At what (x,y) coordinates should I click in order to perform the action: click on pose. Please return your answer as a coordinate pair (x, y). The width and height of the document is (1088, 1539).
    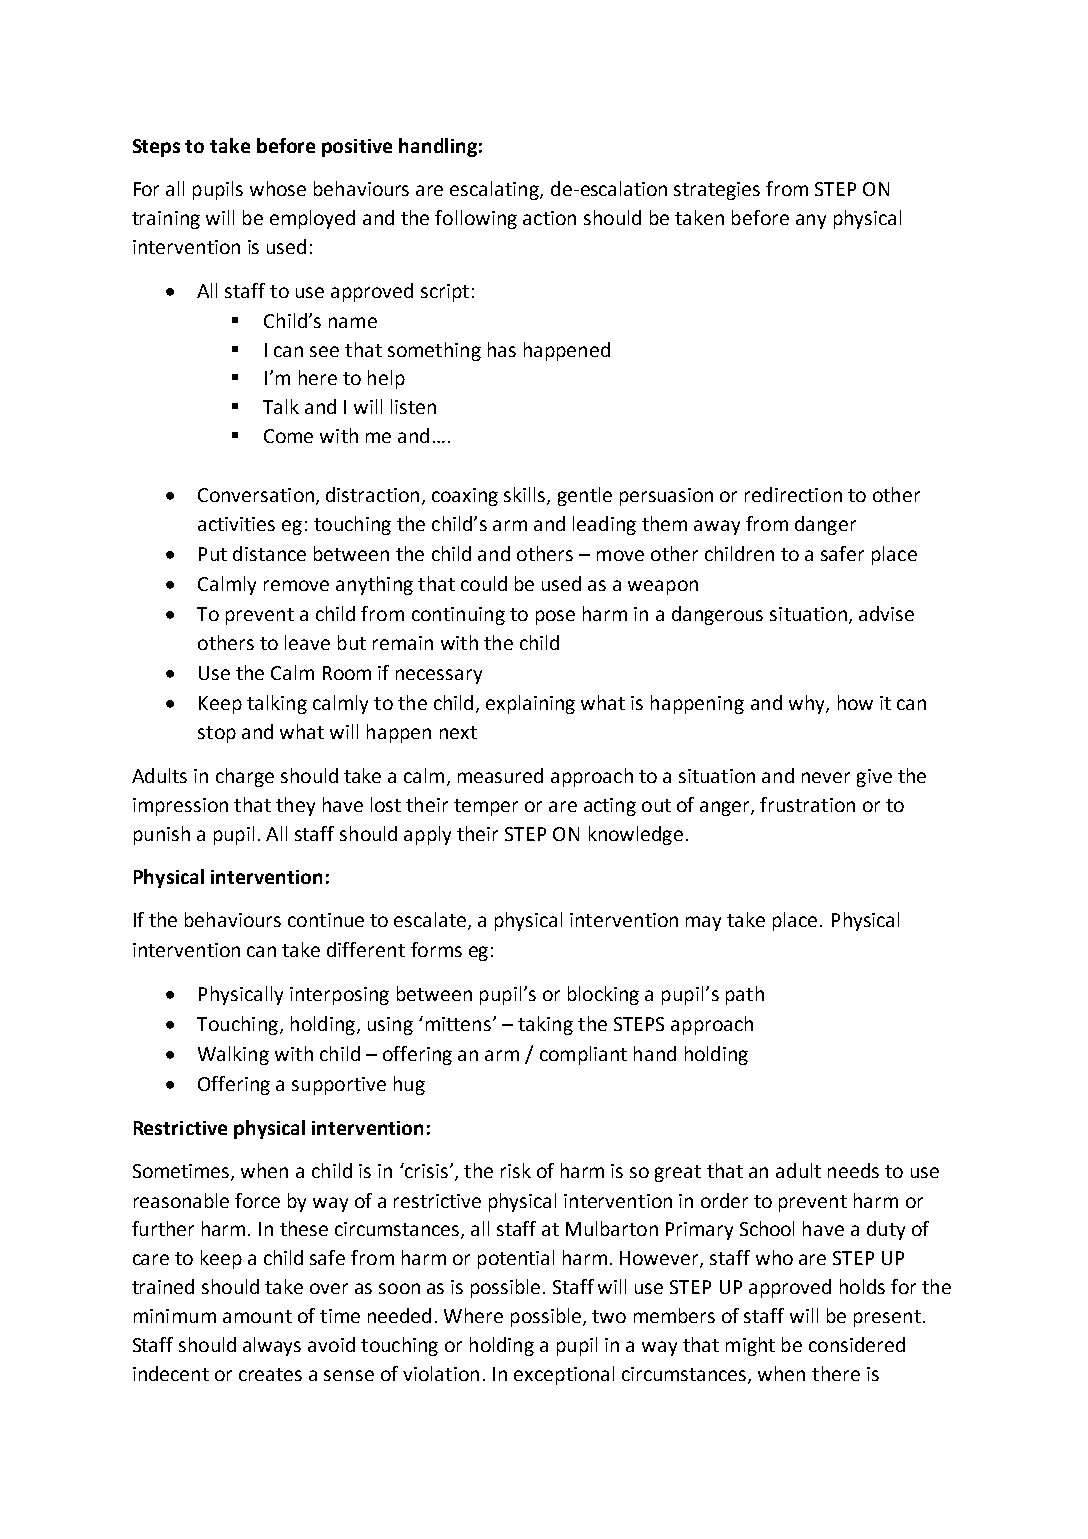
    Looking at the image, I should click on (555, 617).
